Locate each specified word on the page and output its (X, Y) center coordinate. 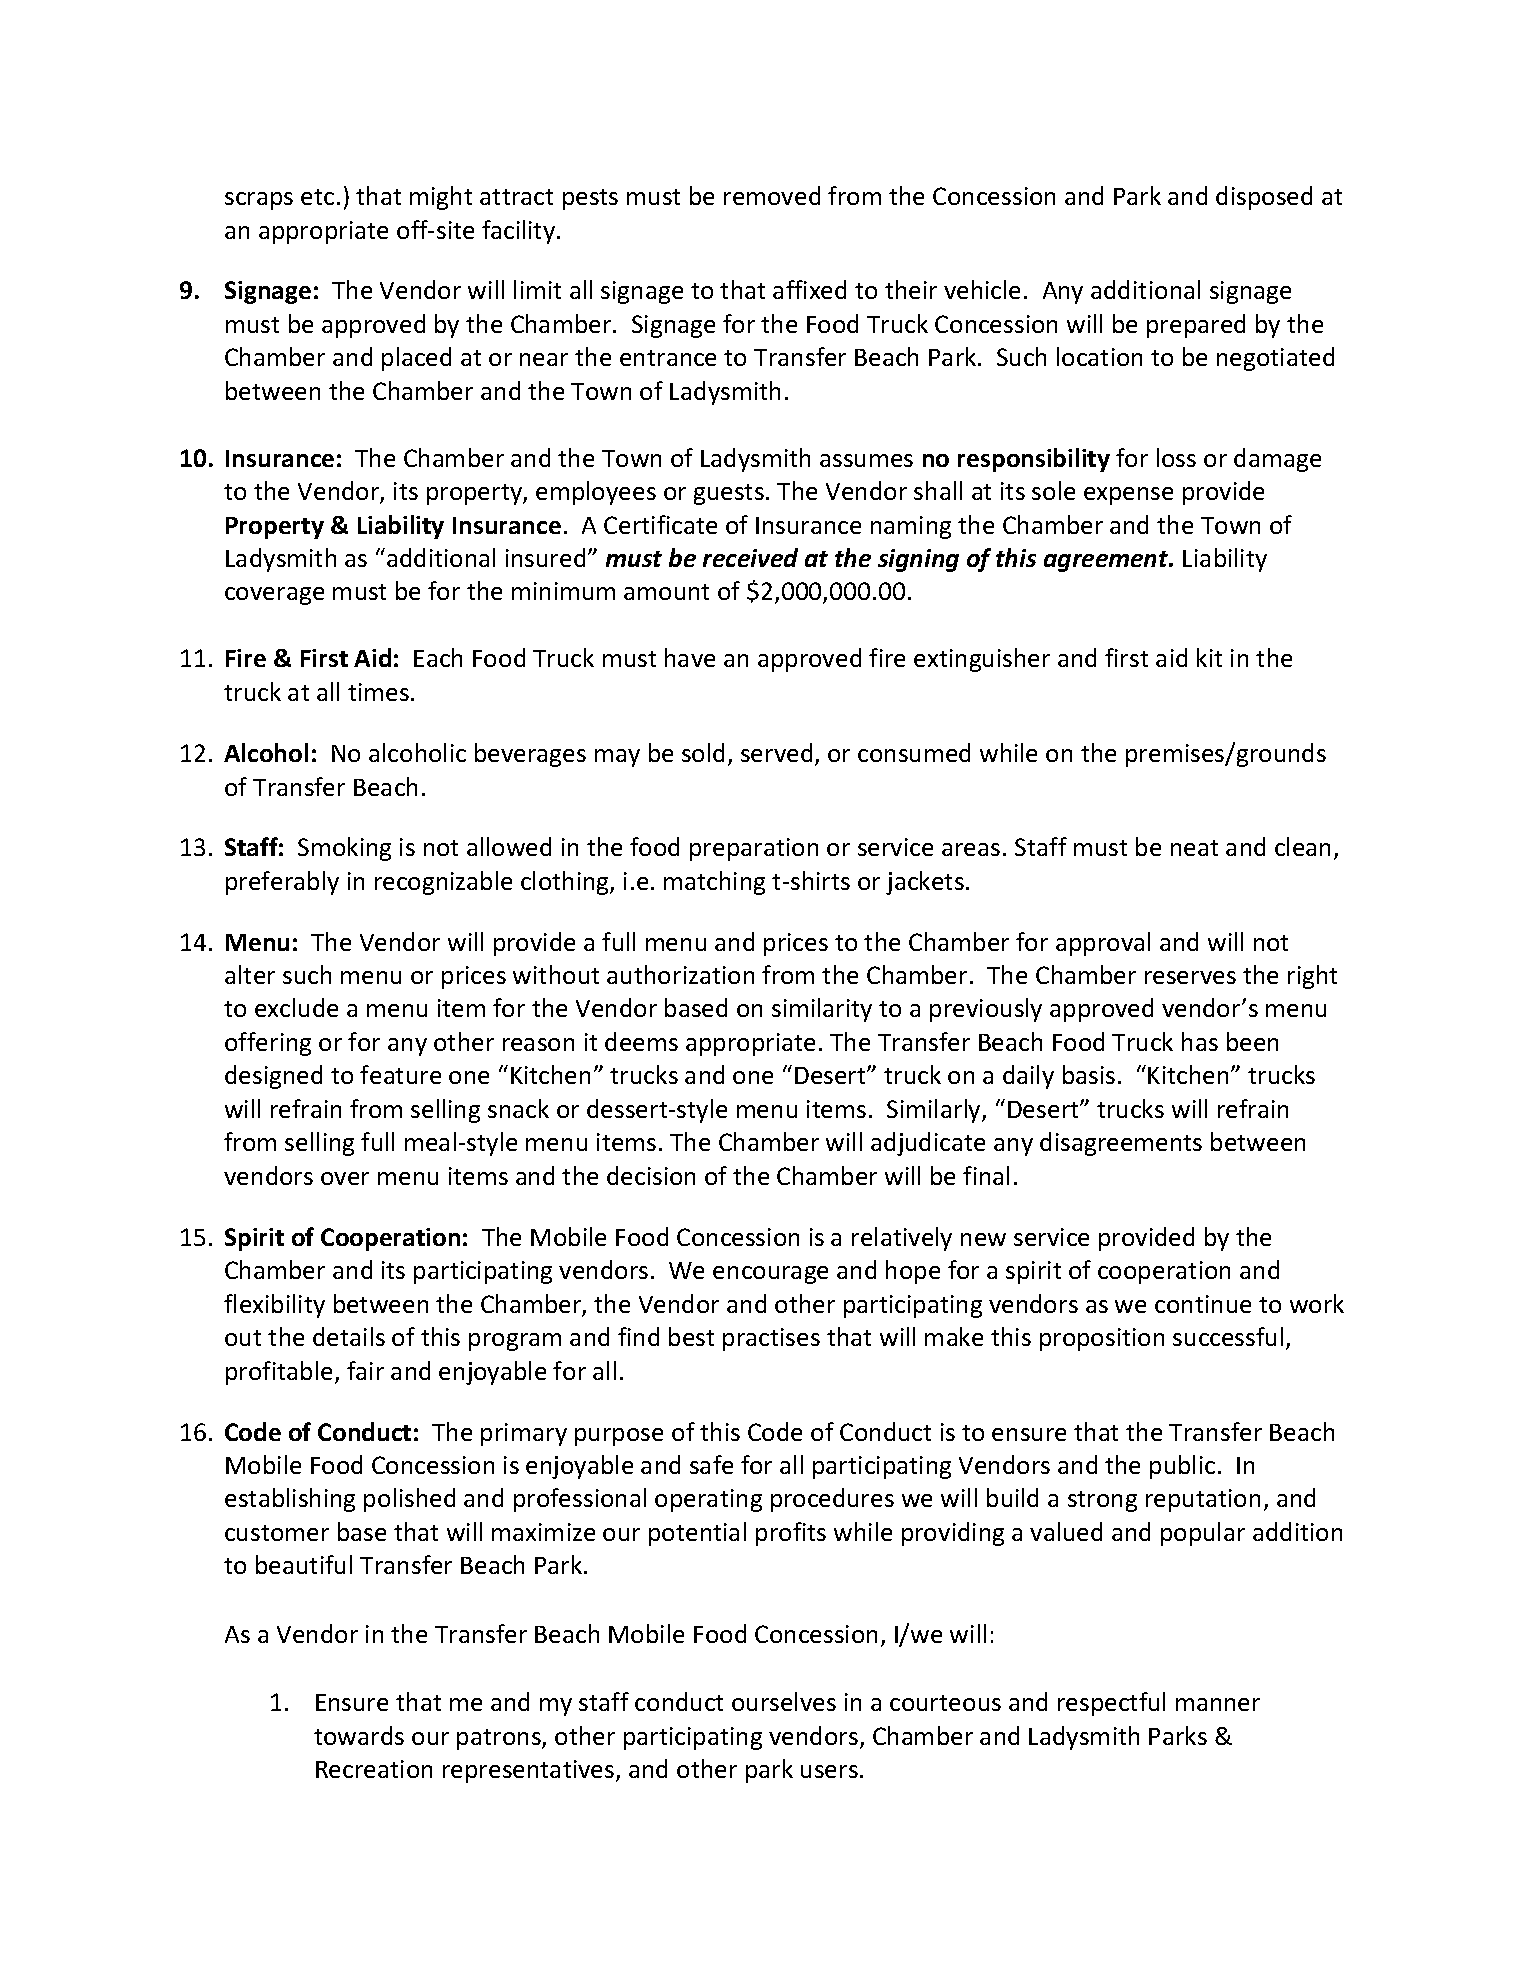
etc (317, 197)
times (378, 692)
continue (1203, 1304)
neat (1194, 848)
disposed (1264, 198)
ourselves (784, 1701)
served (776, 752)
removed (772, 195)
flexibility (274, 1306)
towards (359, 1735)
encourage (770, 1275)
